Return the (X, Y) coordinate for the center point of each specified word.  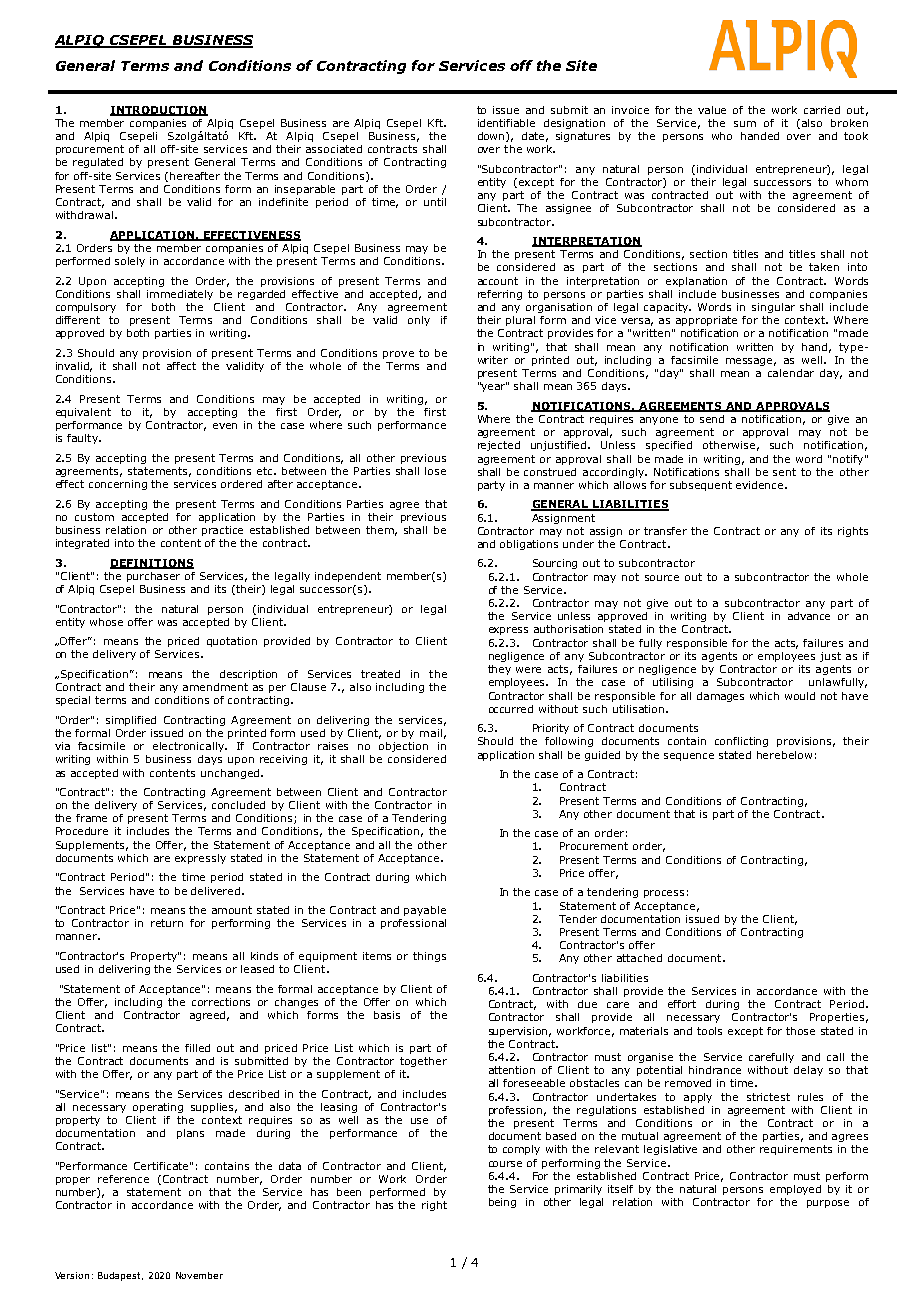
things (429, 957)
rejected (499, 446)
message (751, 362)
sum (745, 124)
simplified (131, 721)
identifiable (506, 123)
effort (682, 1004)
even (225, 426)
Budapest (120, 1276)
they (499, 670)
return (167, 923)
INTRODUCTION (159, 111)
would (800, 696)
